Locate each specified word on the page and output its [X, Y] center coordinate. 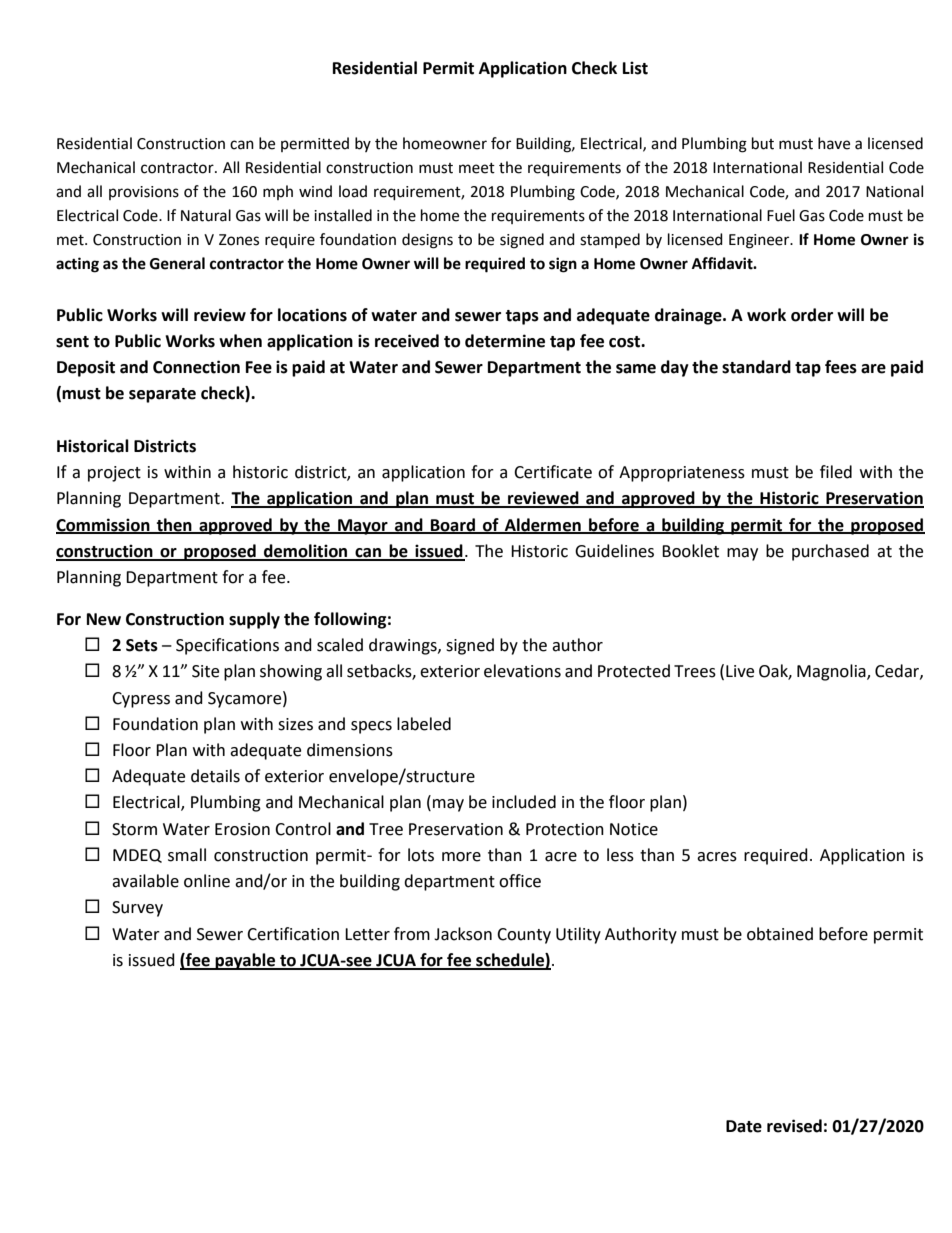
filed [836, 472]
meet [477, 168]
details [215, 776]
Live [740, 671]
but [763, 143]
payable [245, 961]
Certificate [553, 472]
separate [162, 395]
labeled [424, 724]
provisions [144, 193]
